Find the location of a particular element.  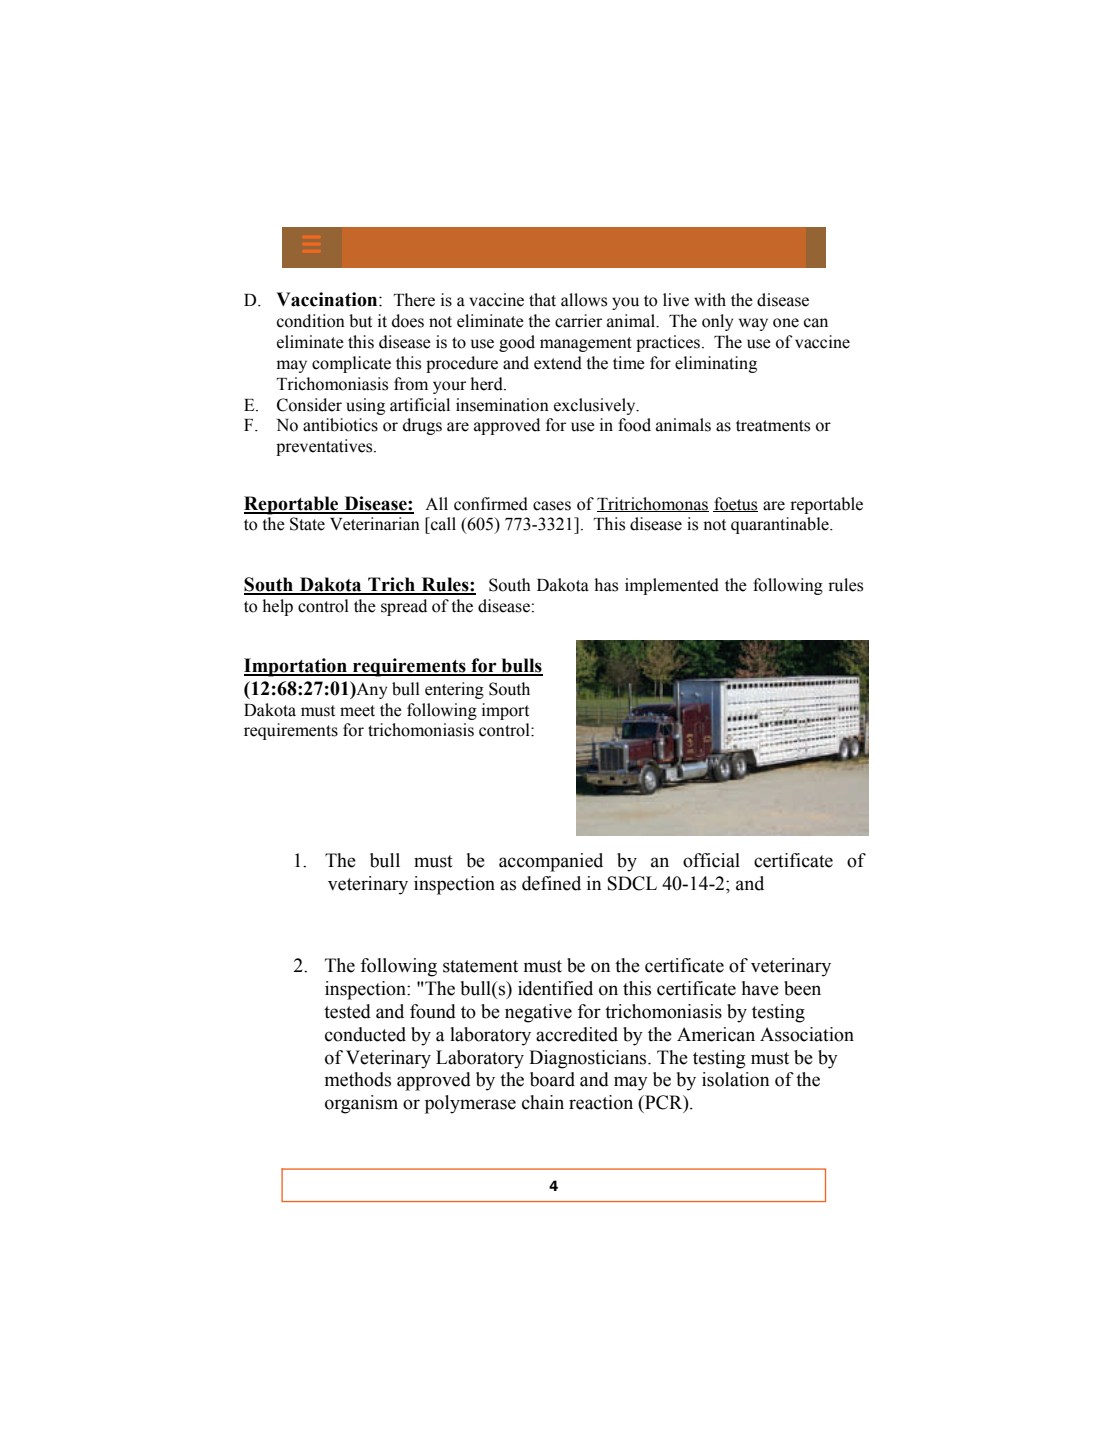

implemented is located at coordinates (672, 586).
